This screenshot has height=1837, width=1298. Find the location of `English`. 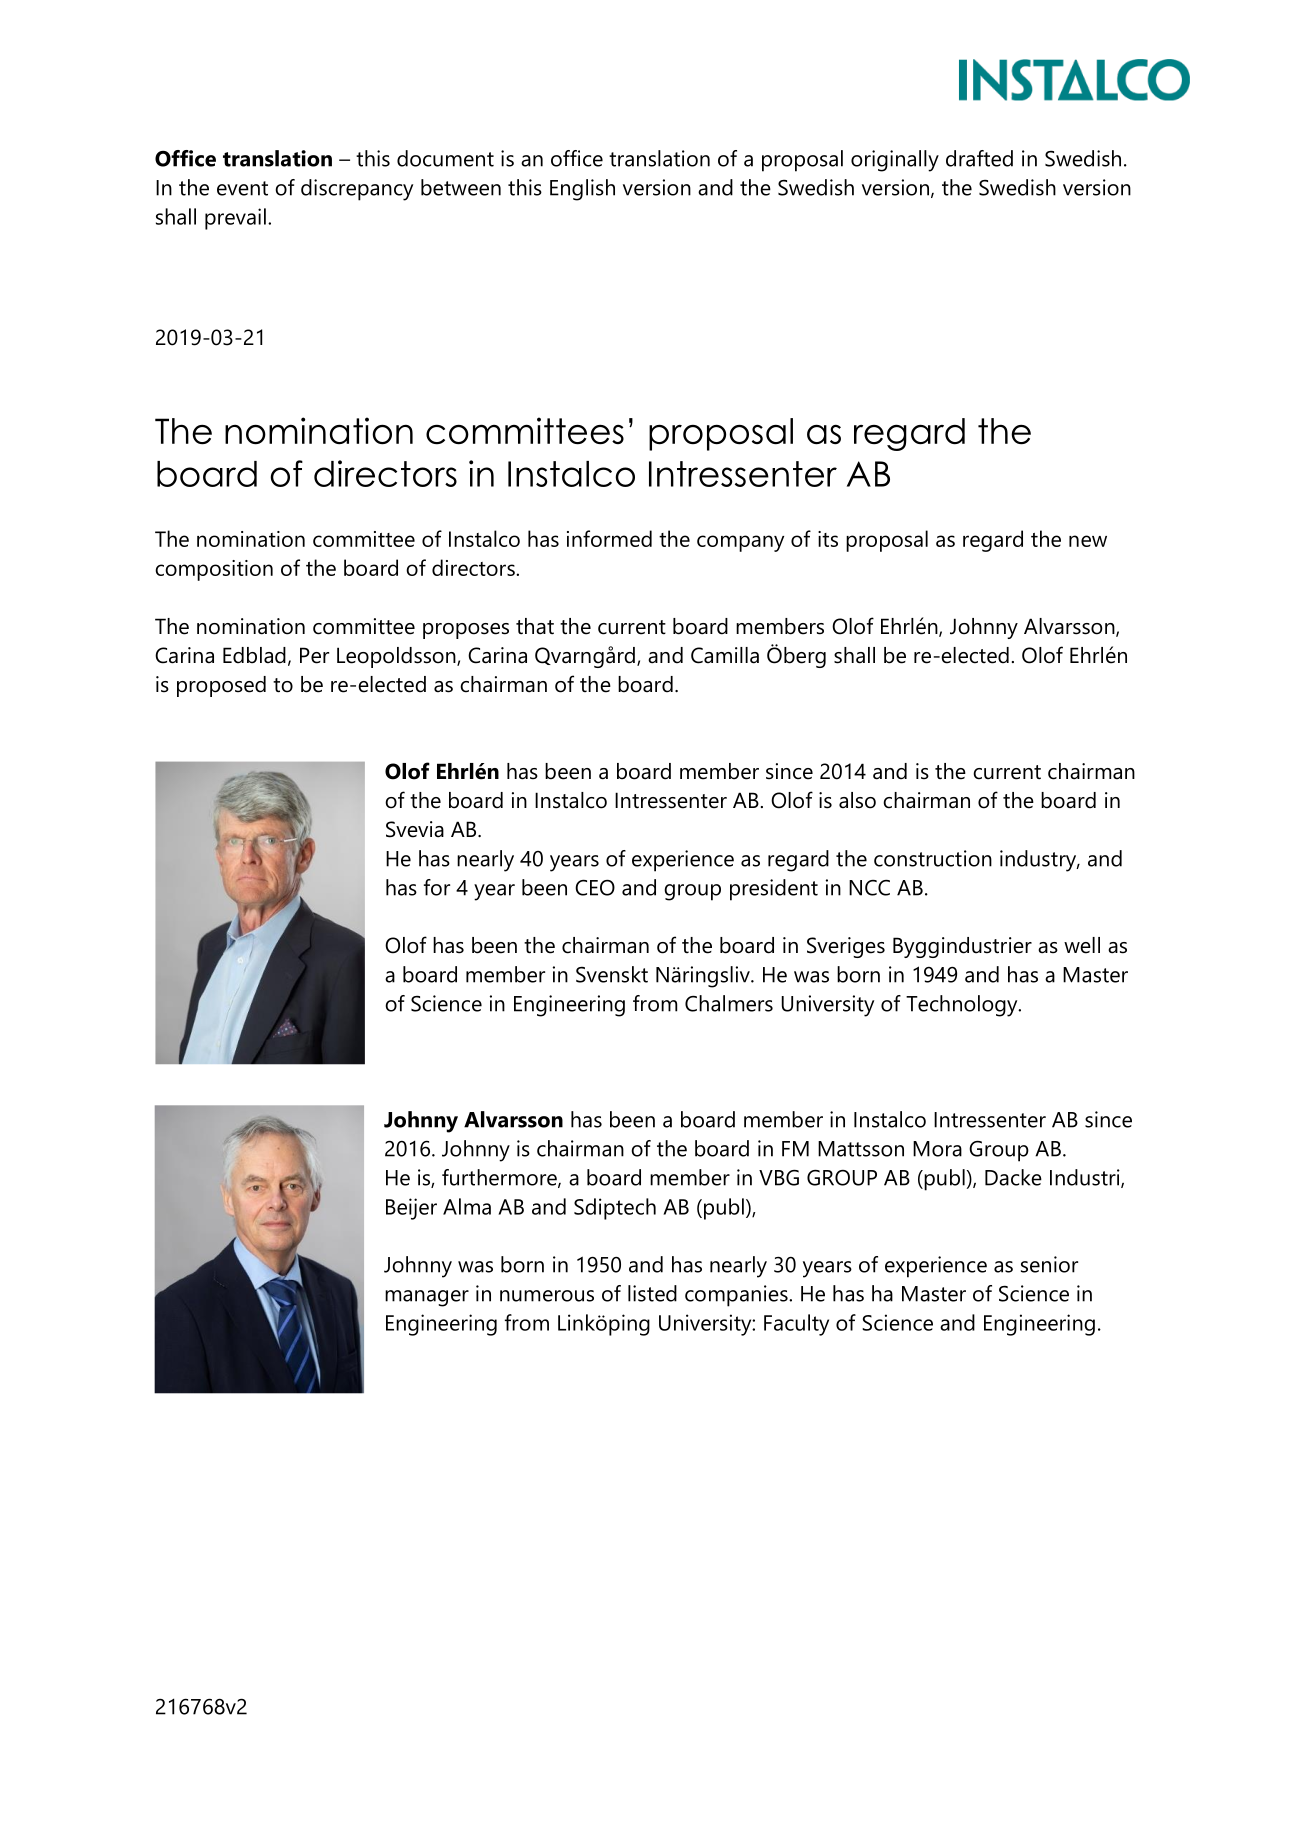

English is located at coordinates (582, 190).
